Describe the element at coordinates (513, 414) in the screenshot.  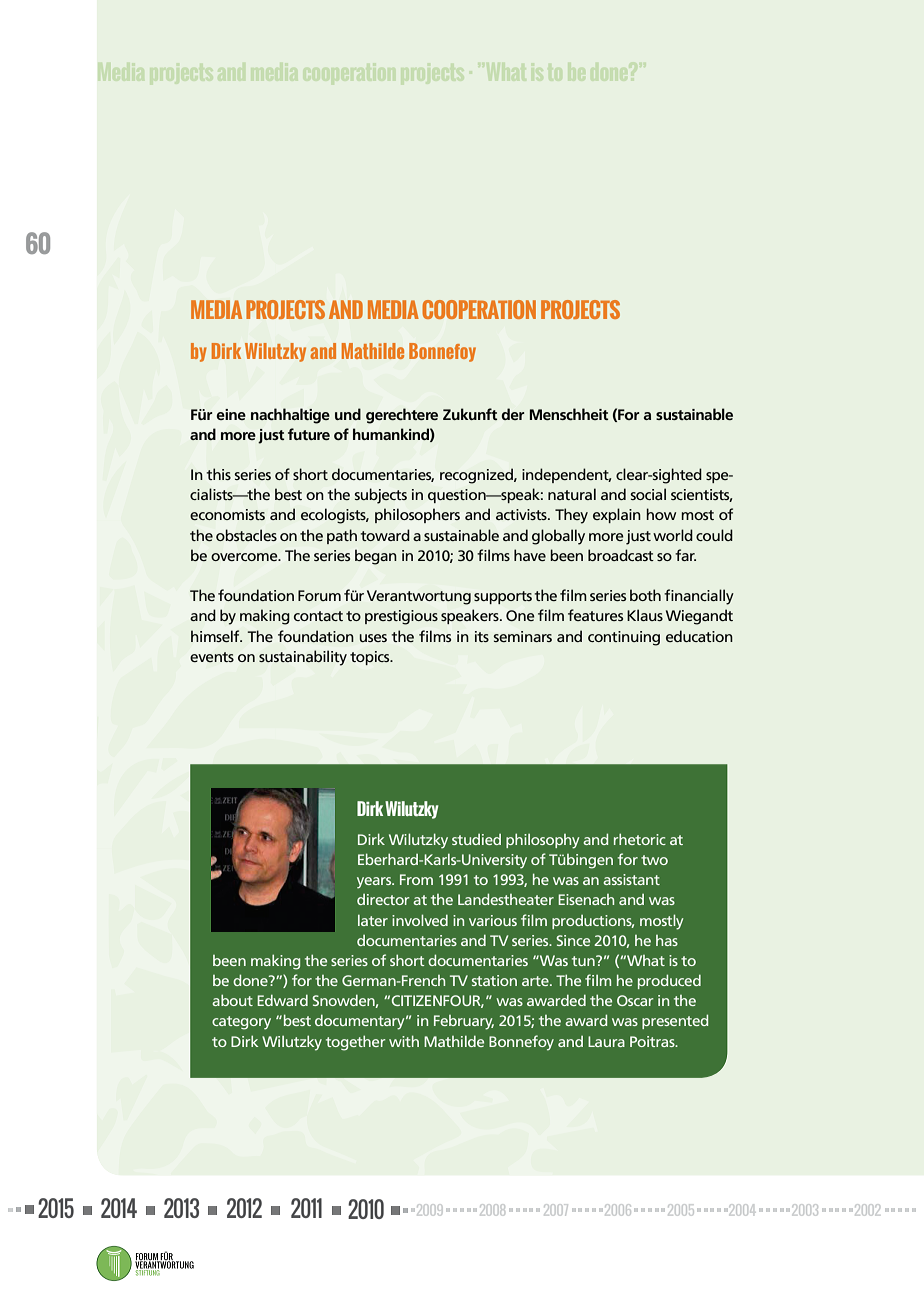
I see `der` at that location.
